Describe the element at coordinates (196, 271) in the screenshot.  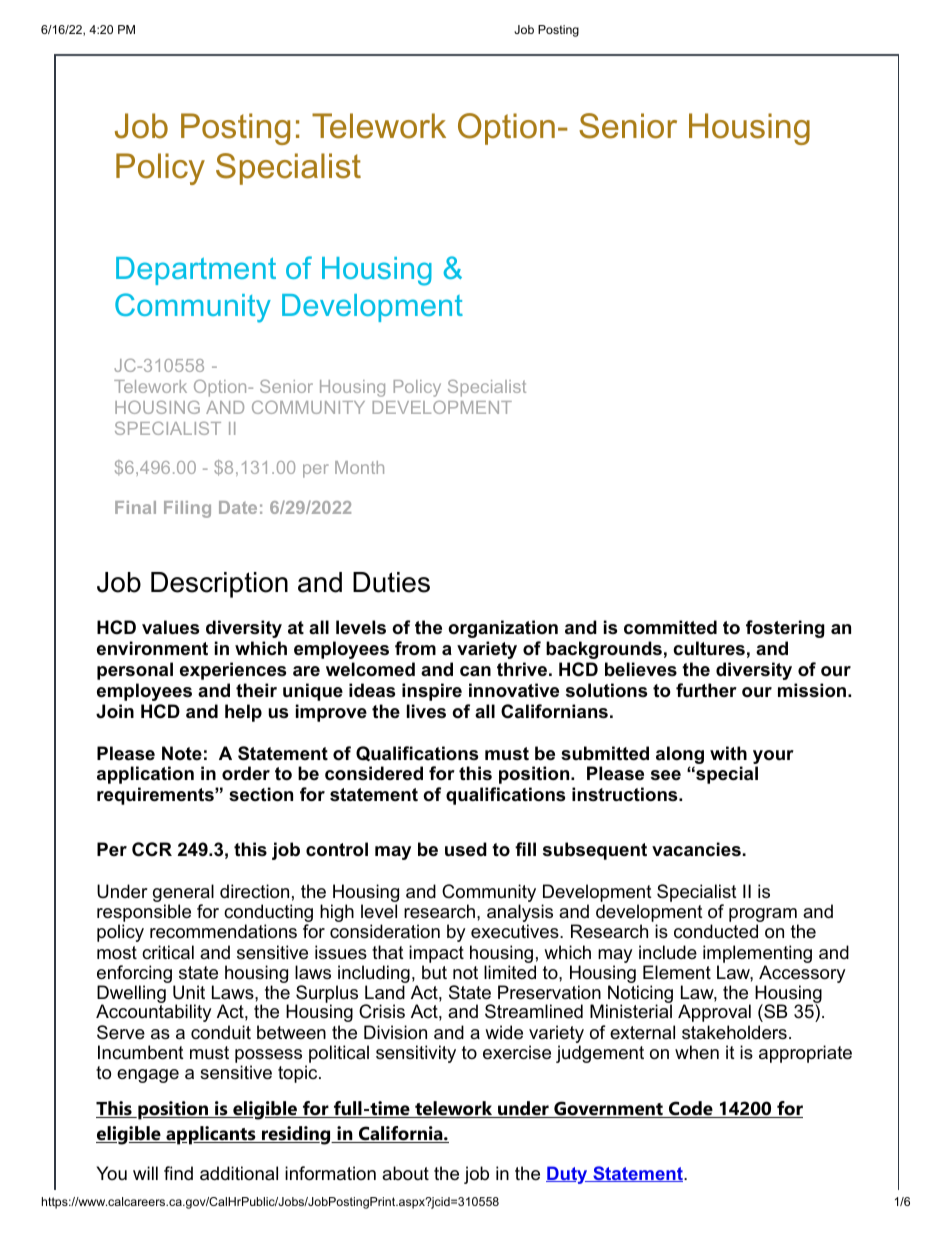
I see `Department` at that location.
